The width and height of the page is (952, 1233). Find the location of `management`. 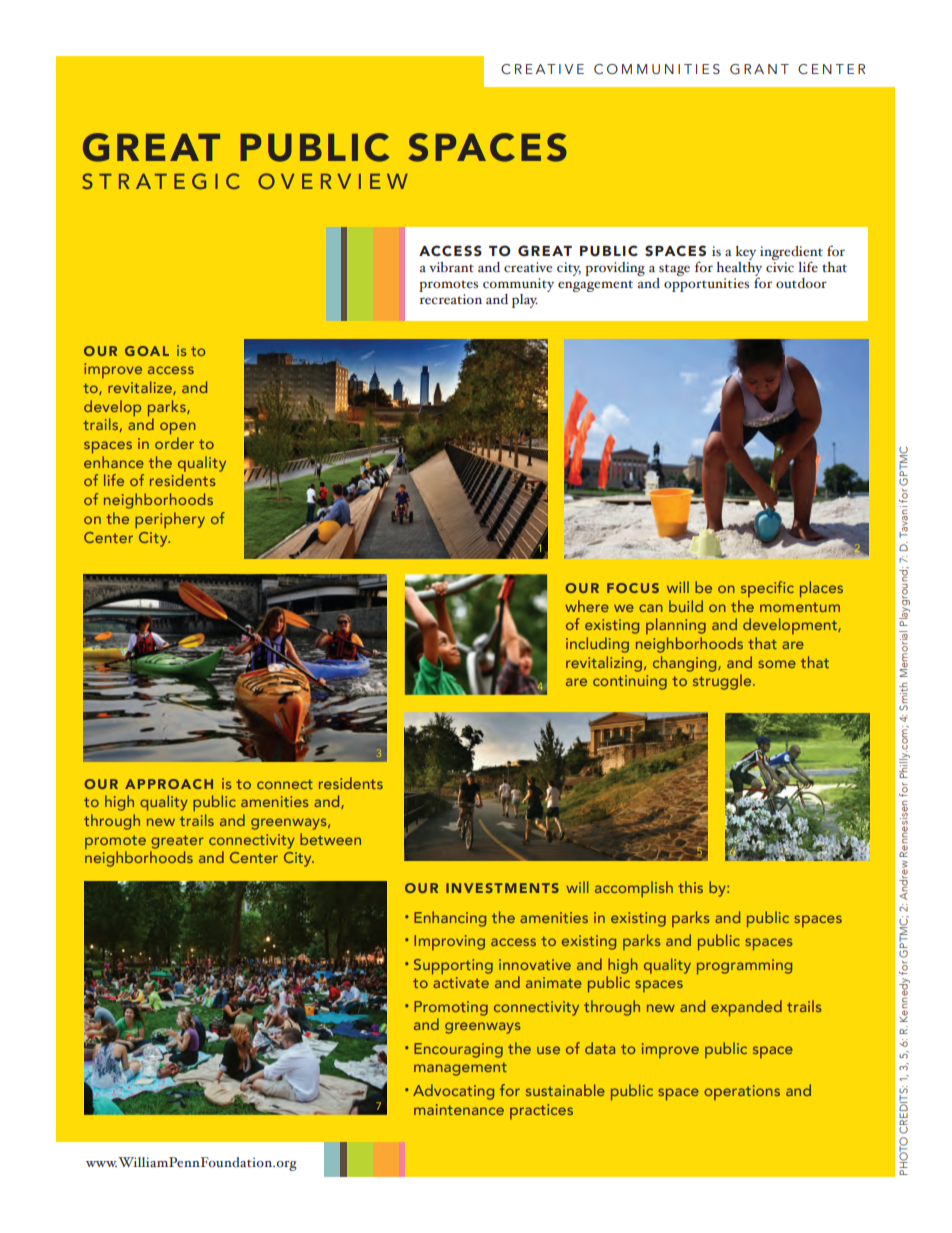

management is located at coordinates (460, 1069).
